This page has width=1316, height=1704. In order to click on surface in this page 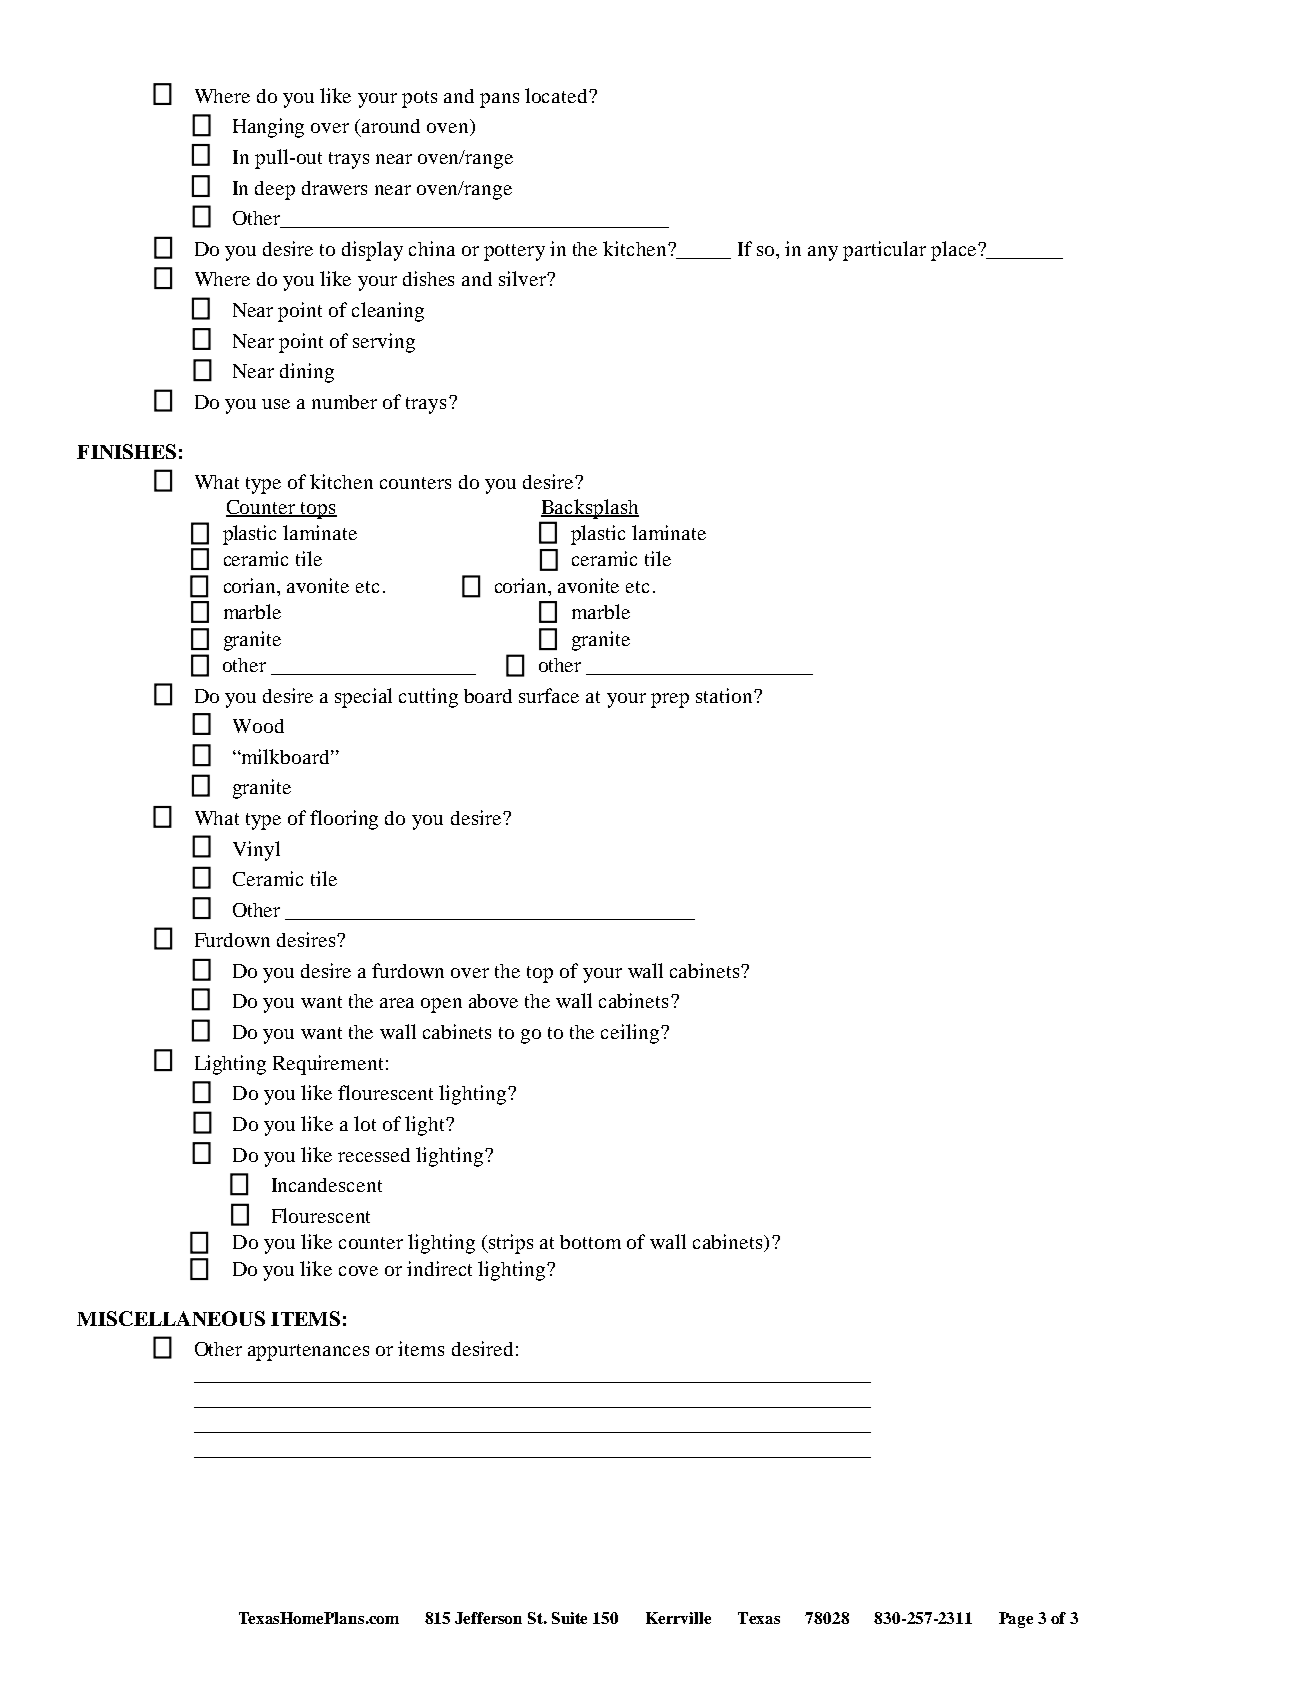, I will do `click(549, 695)`.
